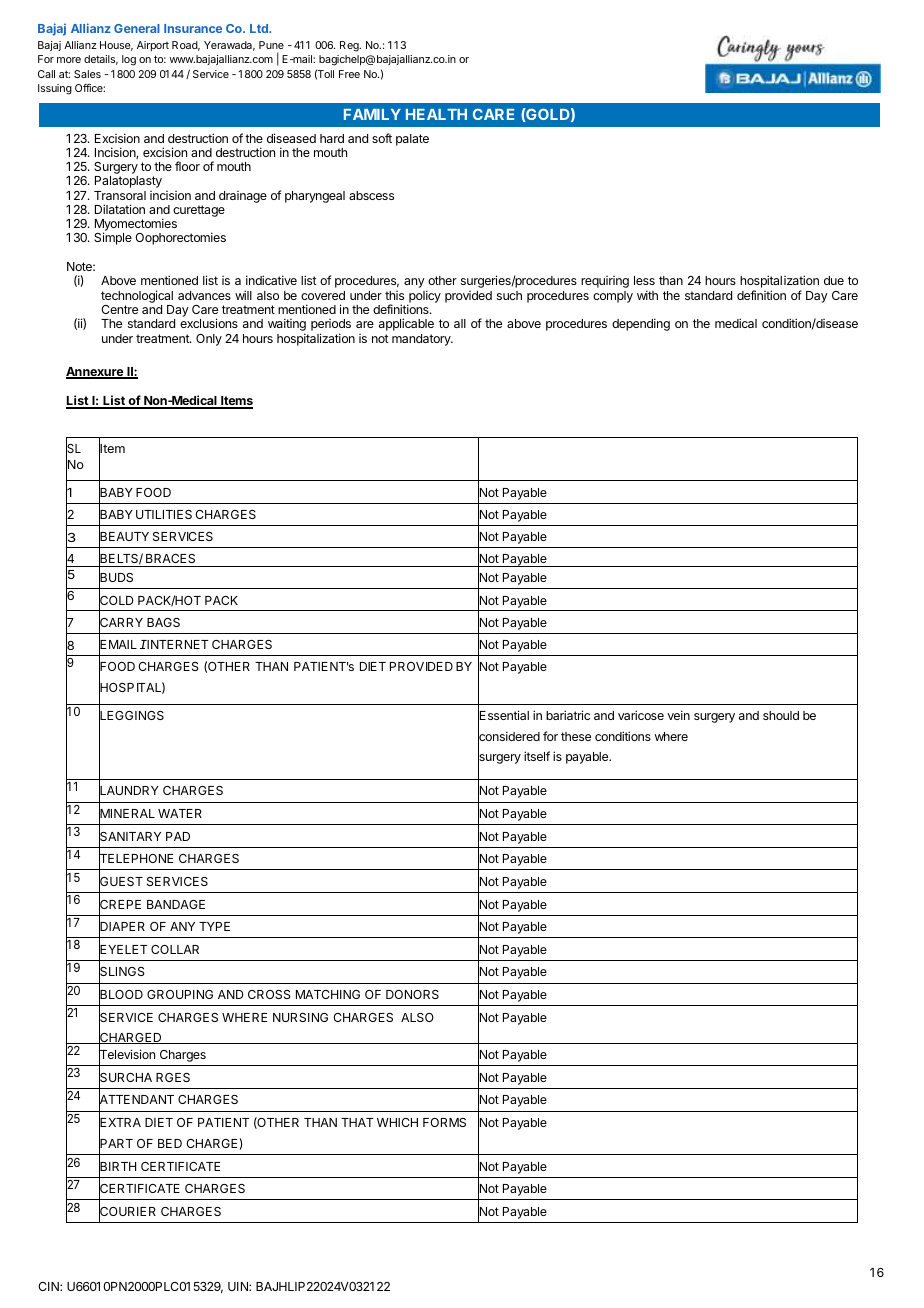 The height and width of the screenshot is (1308, 924). Describe the element at coordinates (509, 737) in the screenshot. I see `considered` at that location.
